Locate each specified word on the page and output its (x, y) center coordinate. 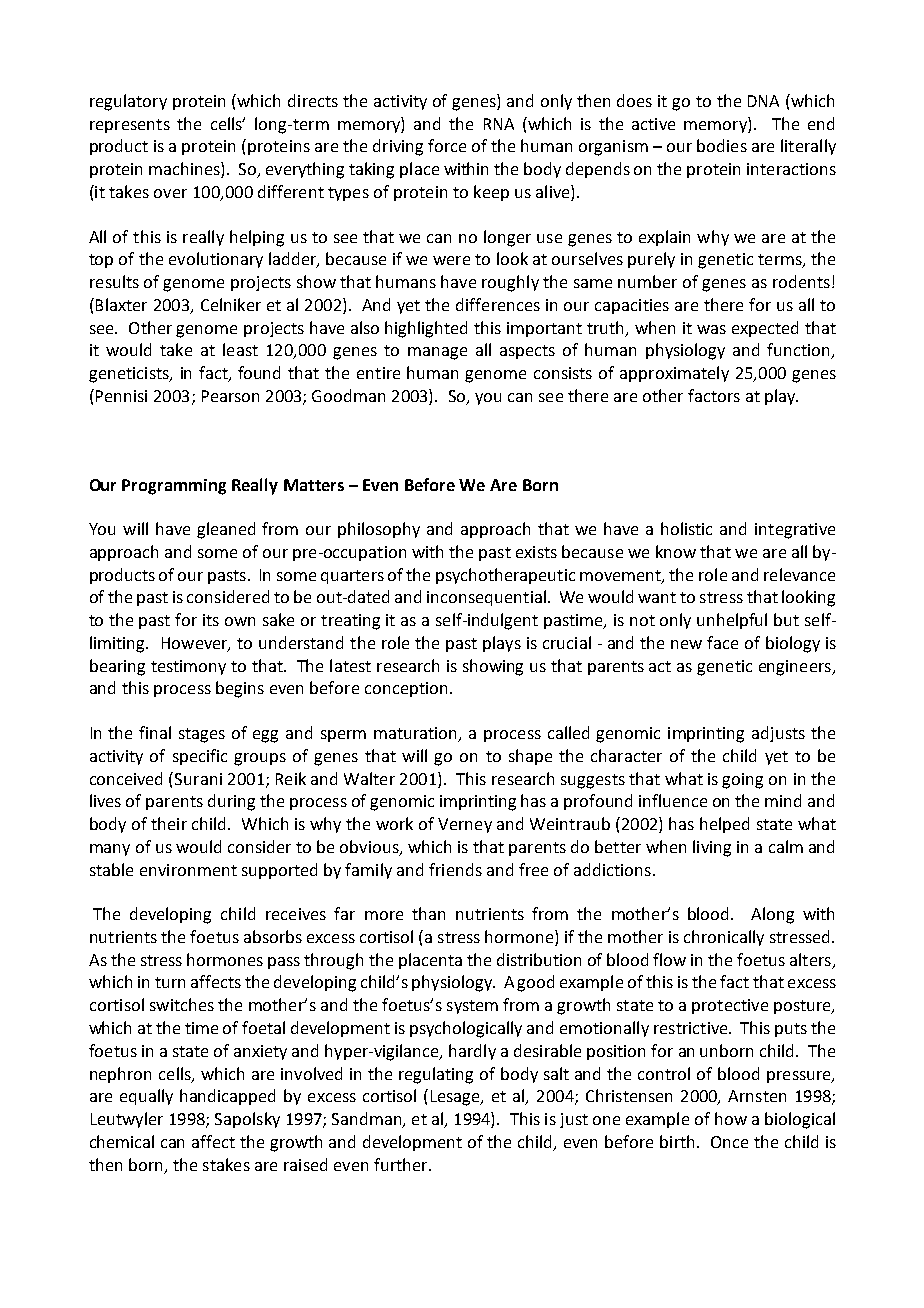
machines (185, 170)
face (722, 642)
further (402, 1164)
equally (146, 1097)
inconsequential (486, 598)
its (211, 620)
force (447, 145)
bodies (722, 145)
